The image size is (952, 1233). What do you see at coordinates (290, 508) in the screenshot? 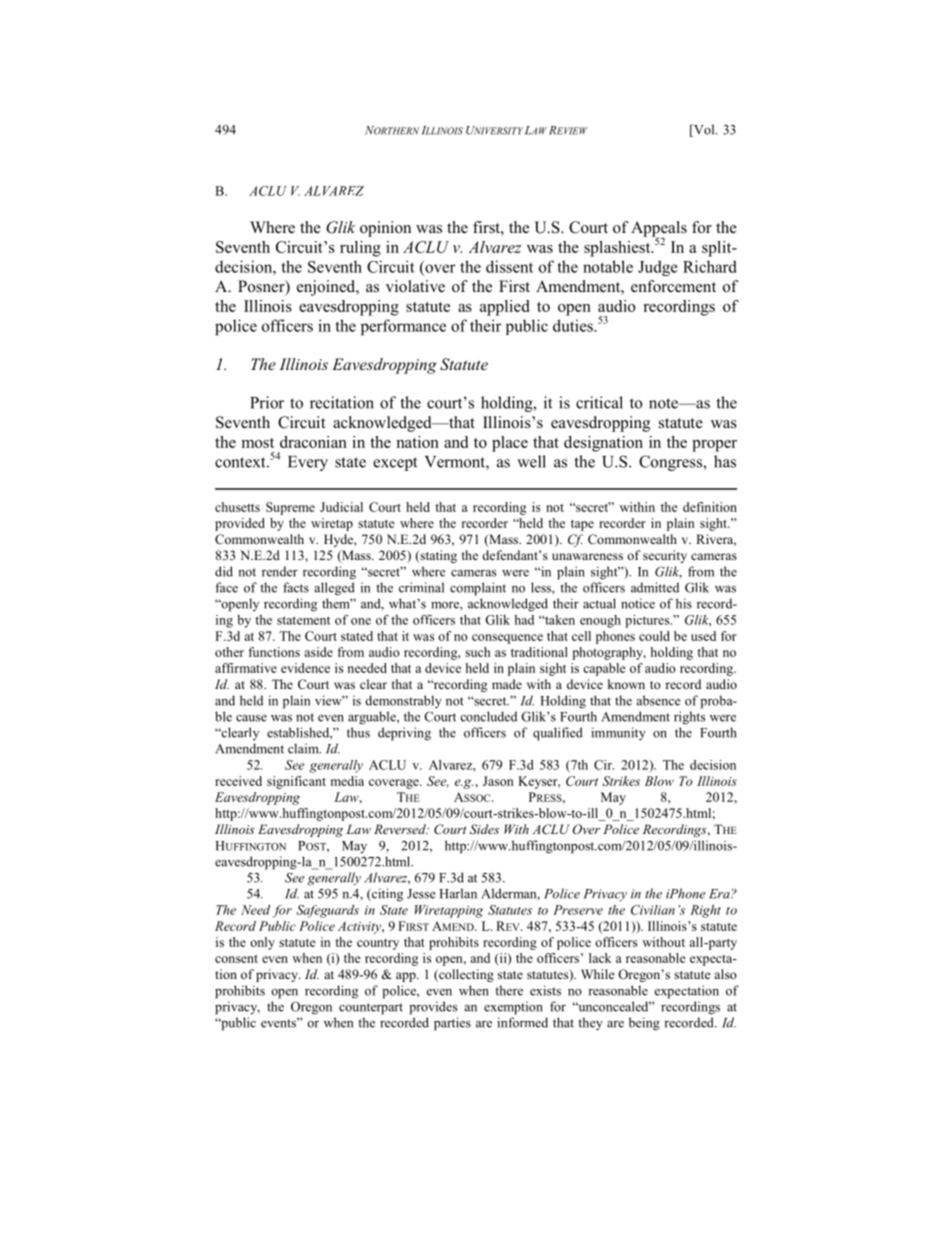
I see `Supreme` at bounding box center [290, 508].
